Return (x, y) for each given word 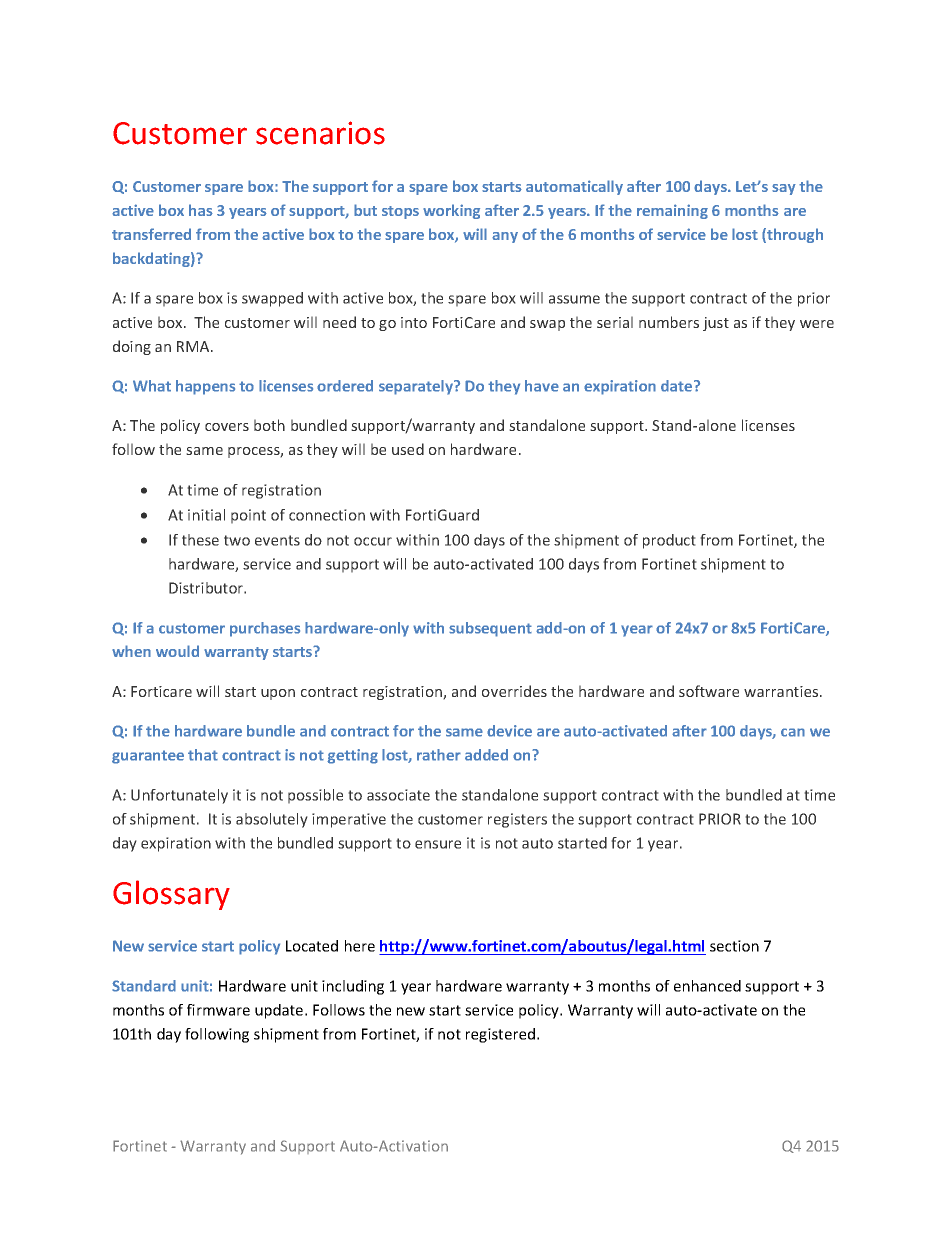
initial (206, 515)
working (451, 211)
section (734, 946)
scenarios (320, 133)
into (414, 322)
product (669, 541)
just (716, 324)
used (408, 449)
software (709, 691)
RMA (194, 346)
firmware (218, 1010)
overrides (514, 691)
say (784, 189)
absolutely (272, 820)
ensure (438, 844)
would (177, 651)
